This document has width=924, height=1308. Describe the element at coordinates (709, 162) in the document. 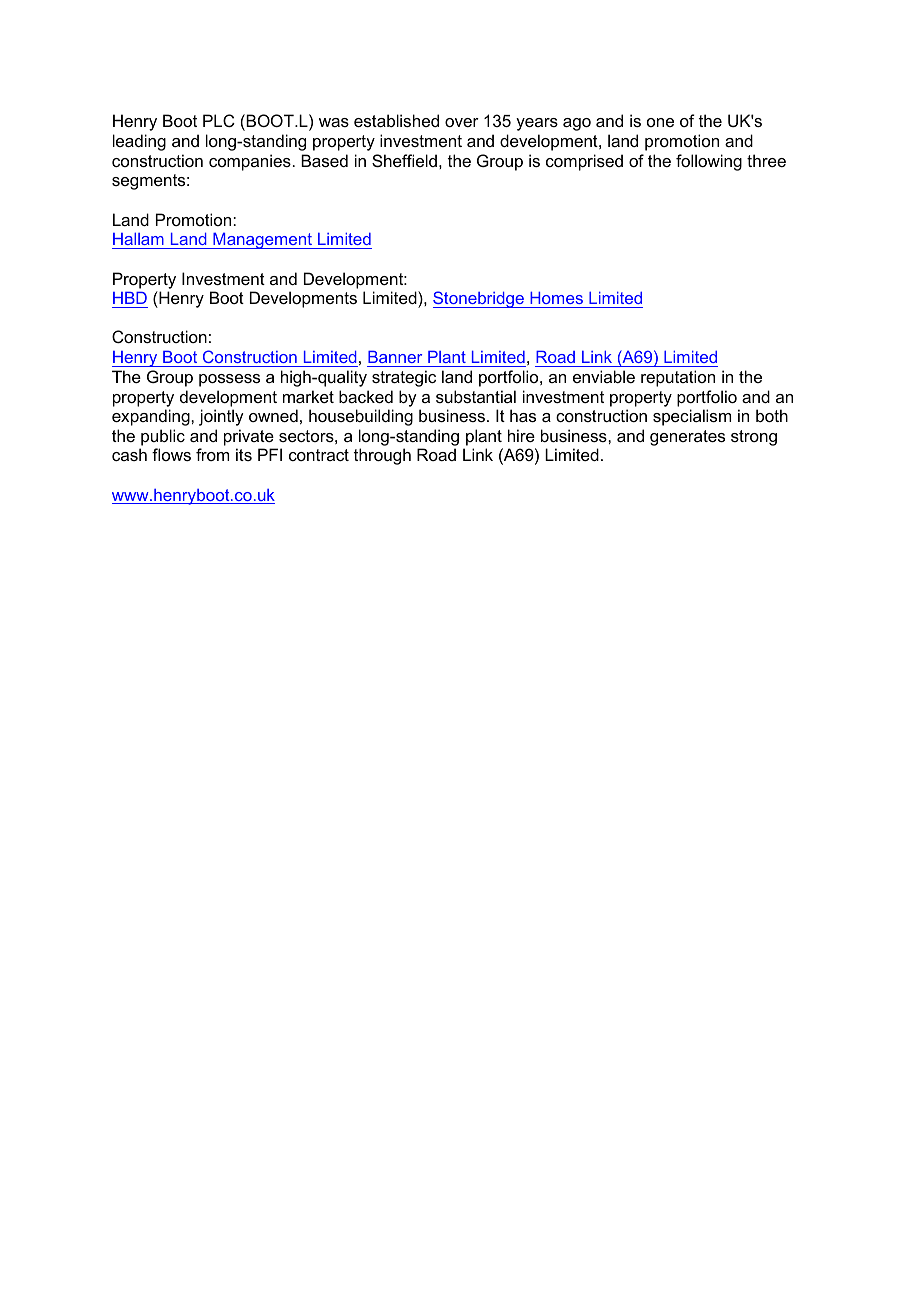

I see `following` at that location.
